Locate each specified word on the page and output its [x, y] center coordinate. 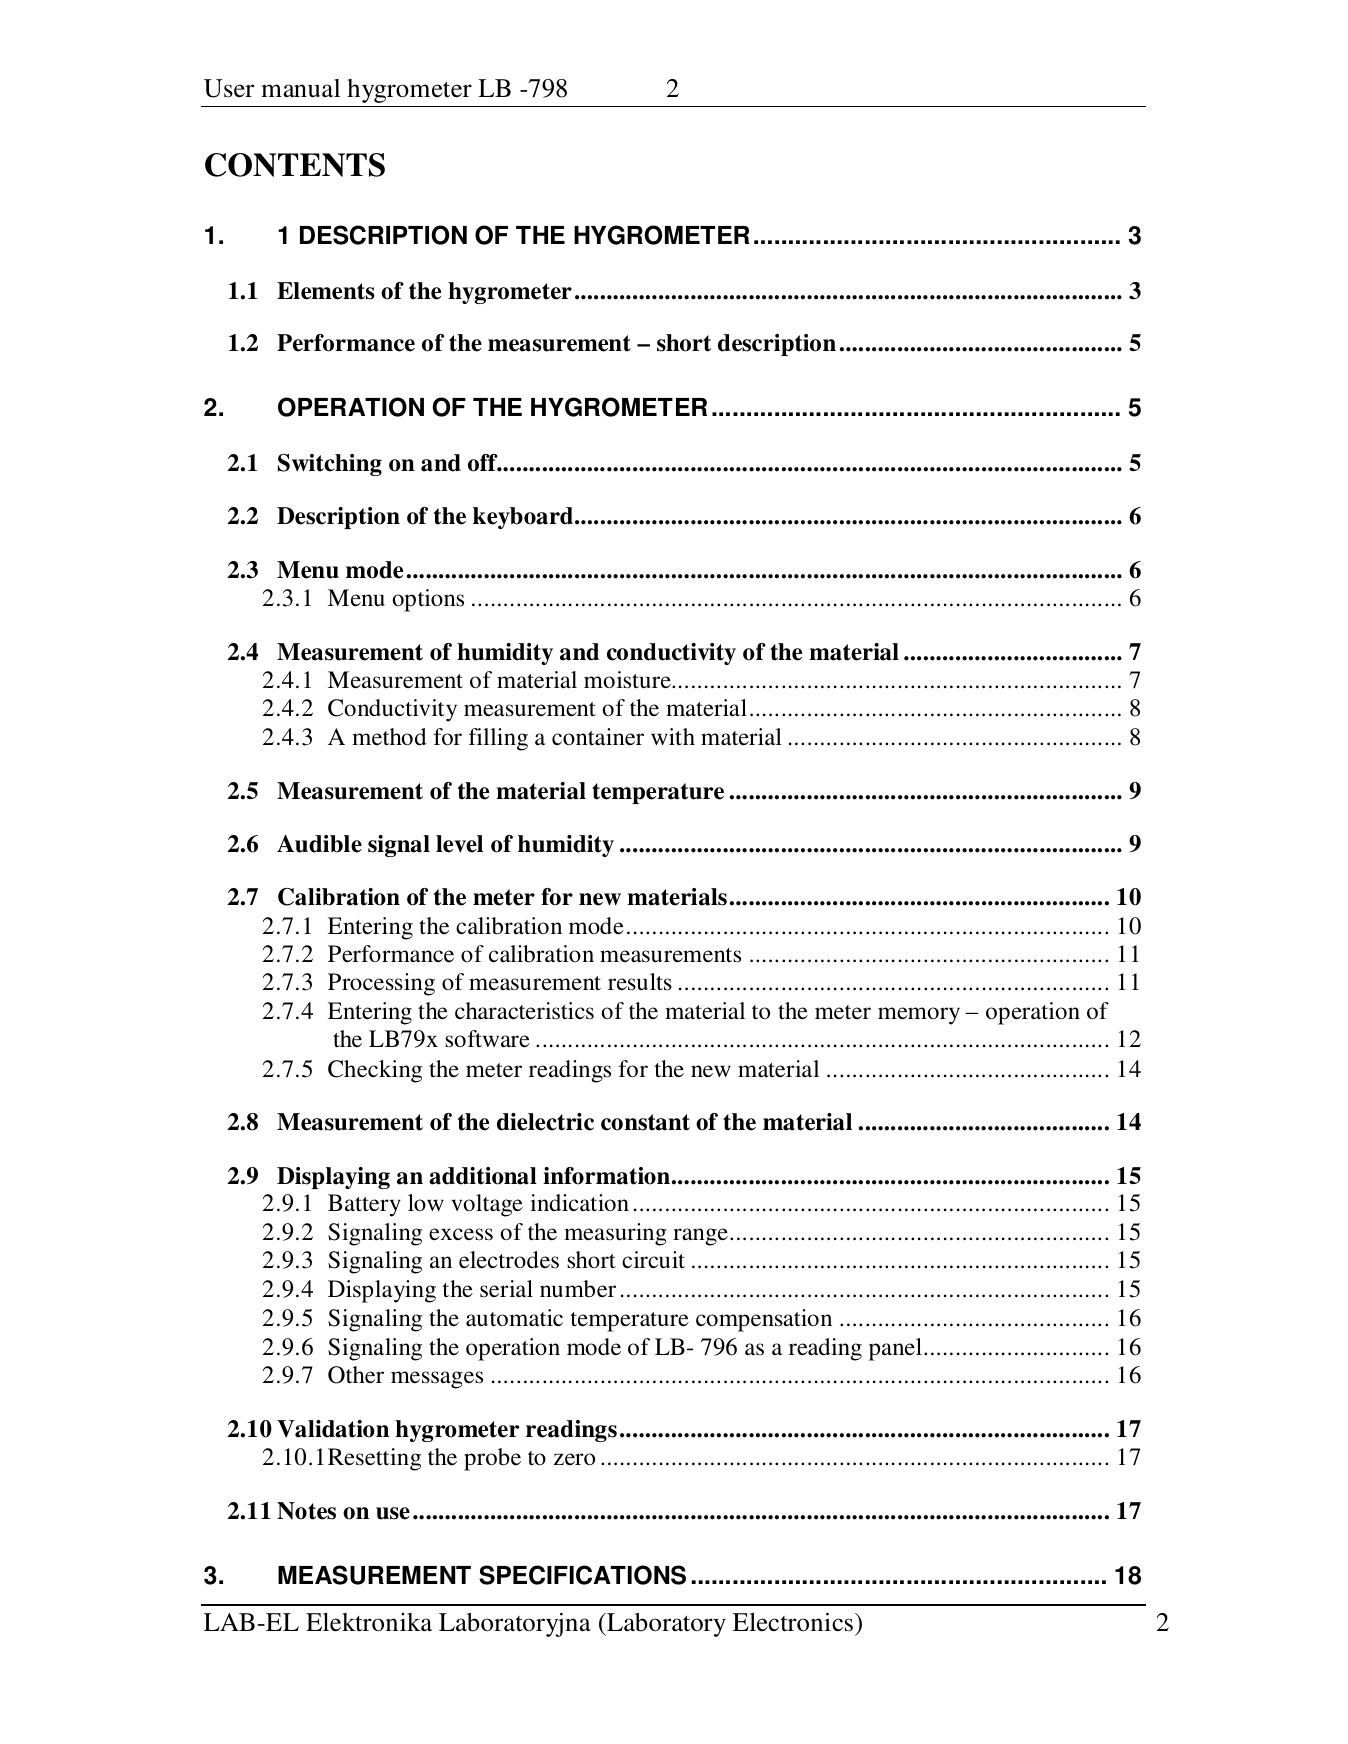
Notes [306, 1511]
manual [300, 88]
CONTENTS [295, 165]
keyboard [524, 518]
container [598, 736]
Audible [319, 844]
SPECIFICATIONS [582, 1575]
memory [919, 1016]
